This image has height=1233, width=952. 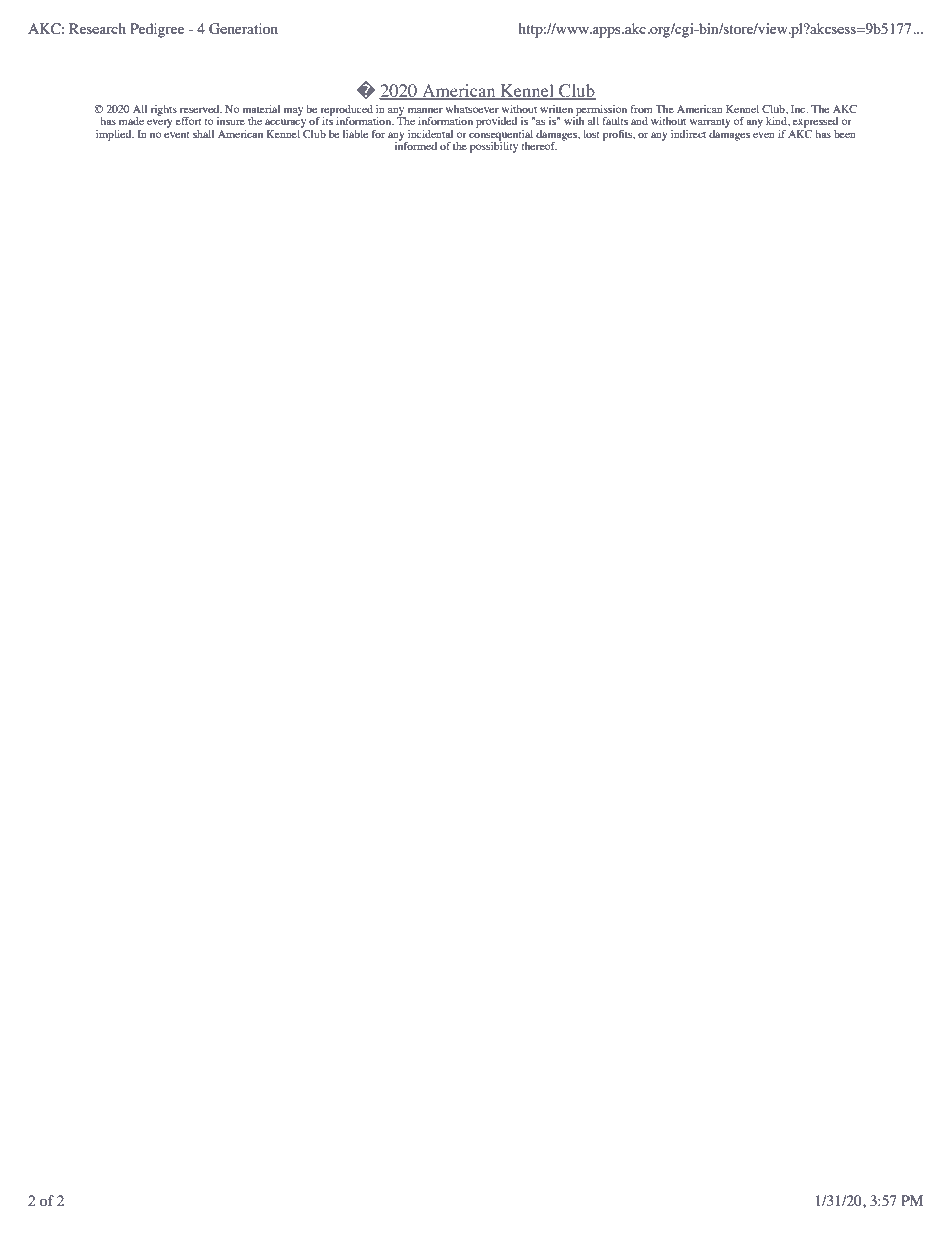 What do you see at coordinates (203, 134) in the image?
I see `shall` at bounding box center [203, 134].
